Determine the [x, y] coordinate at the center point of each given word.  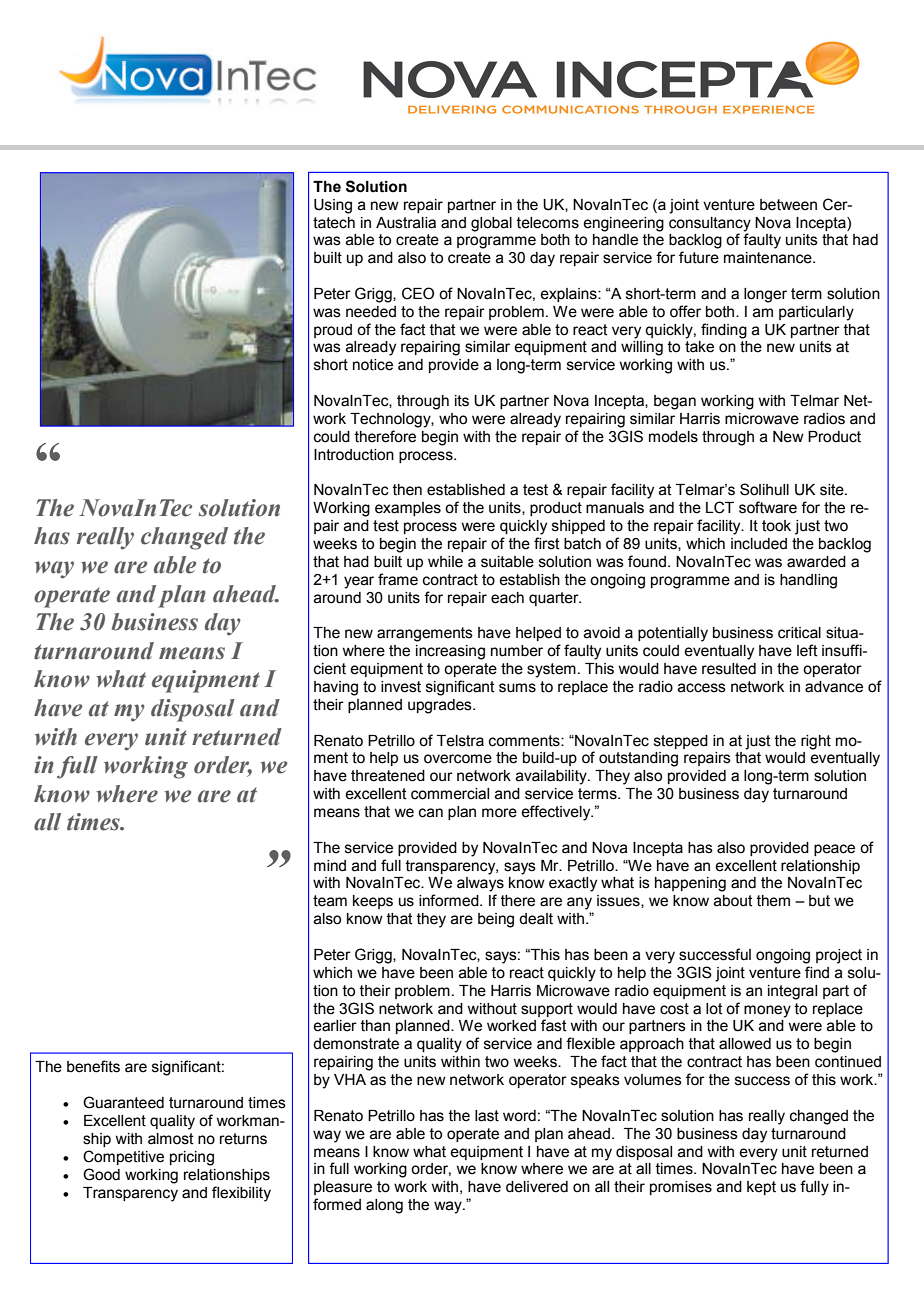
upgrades [441, 706]
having [336, 688]
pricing [192, 1158]
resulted [729, 669]
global [491, 224]
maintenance [769, 258]
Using [333, 206]
